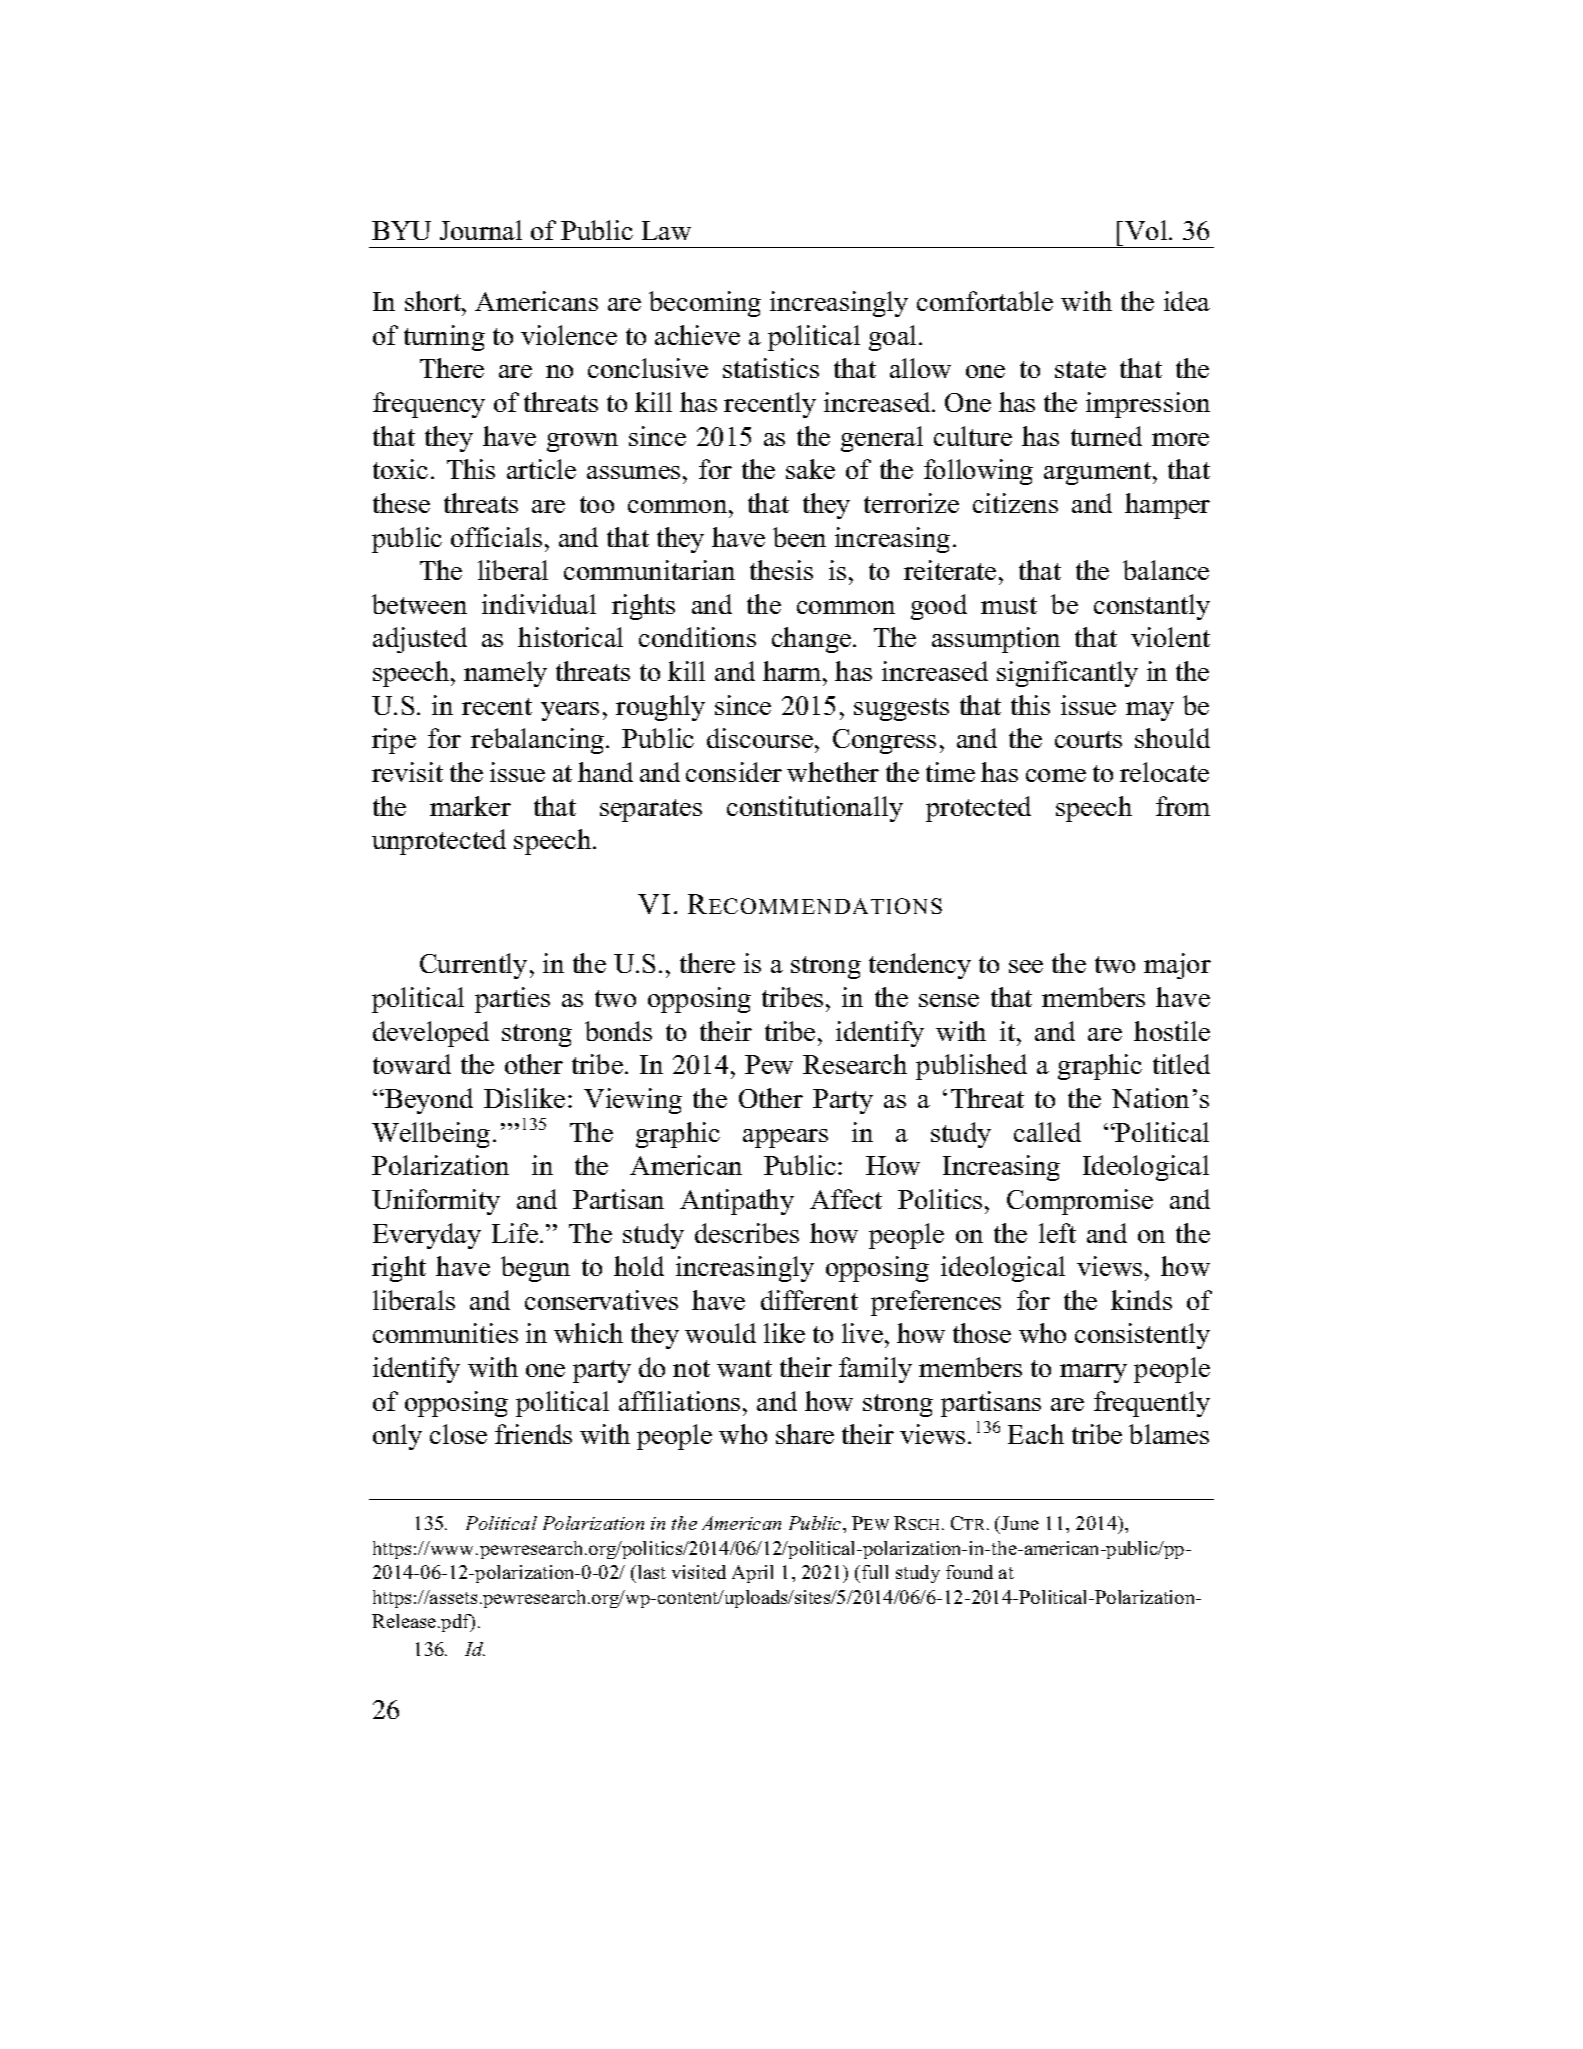 The image size is (1583, 2049). I want to click on Vol, so click(1147, 230).
